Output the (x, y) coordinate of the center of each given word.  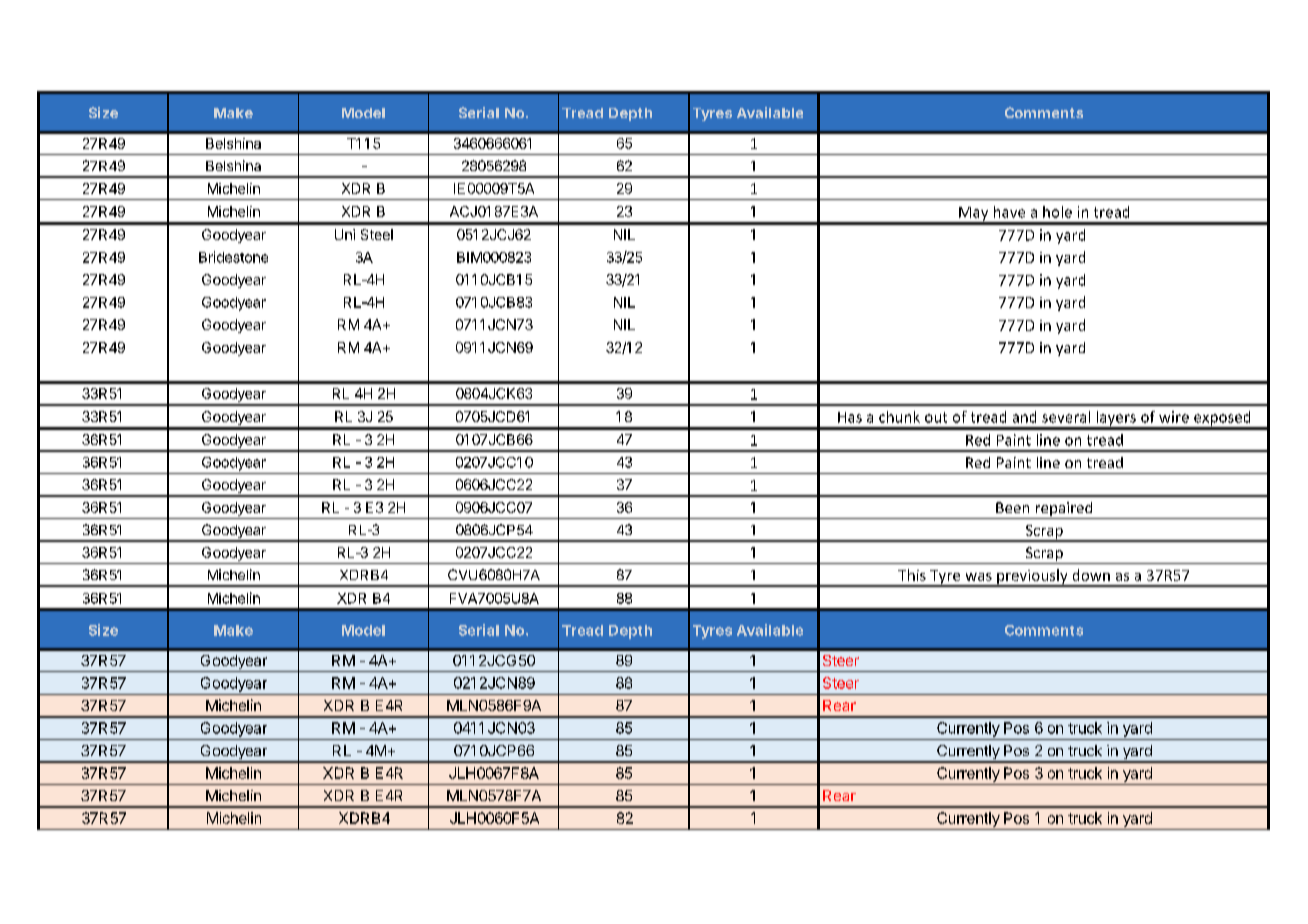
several (1066, 417)
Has (850, 417)
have (1009, 212)
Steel (377, 234)
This (912, 575)
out (936, 417)
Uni (345, 234)
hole (1057, 212)
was (979, 577)
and (1024, 417)
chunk (899, 417)
